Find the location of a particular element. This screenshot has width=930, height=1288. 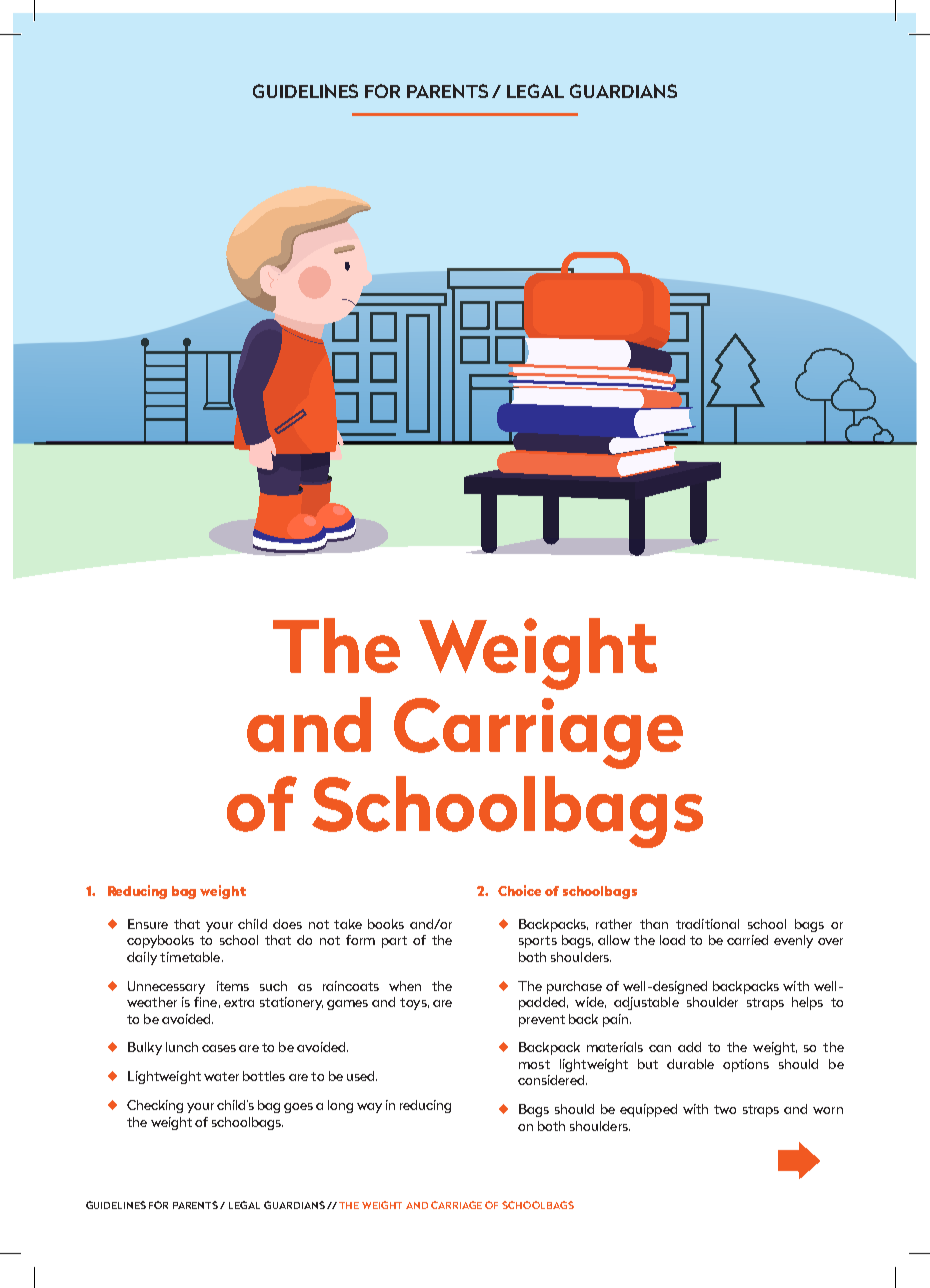

can is located at coordinates (660, 1048).
